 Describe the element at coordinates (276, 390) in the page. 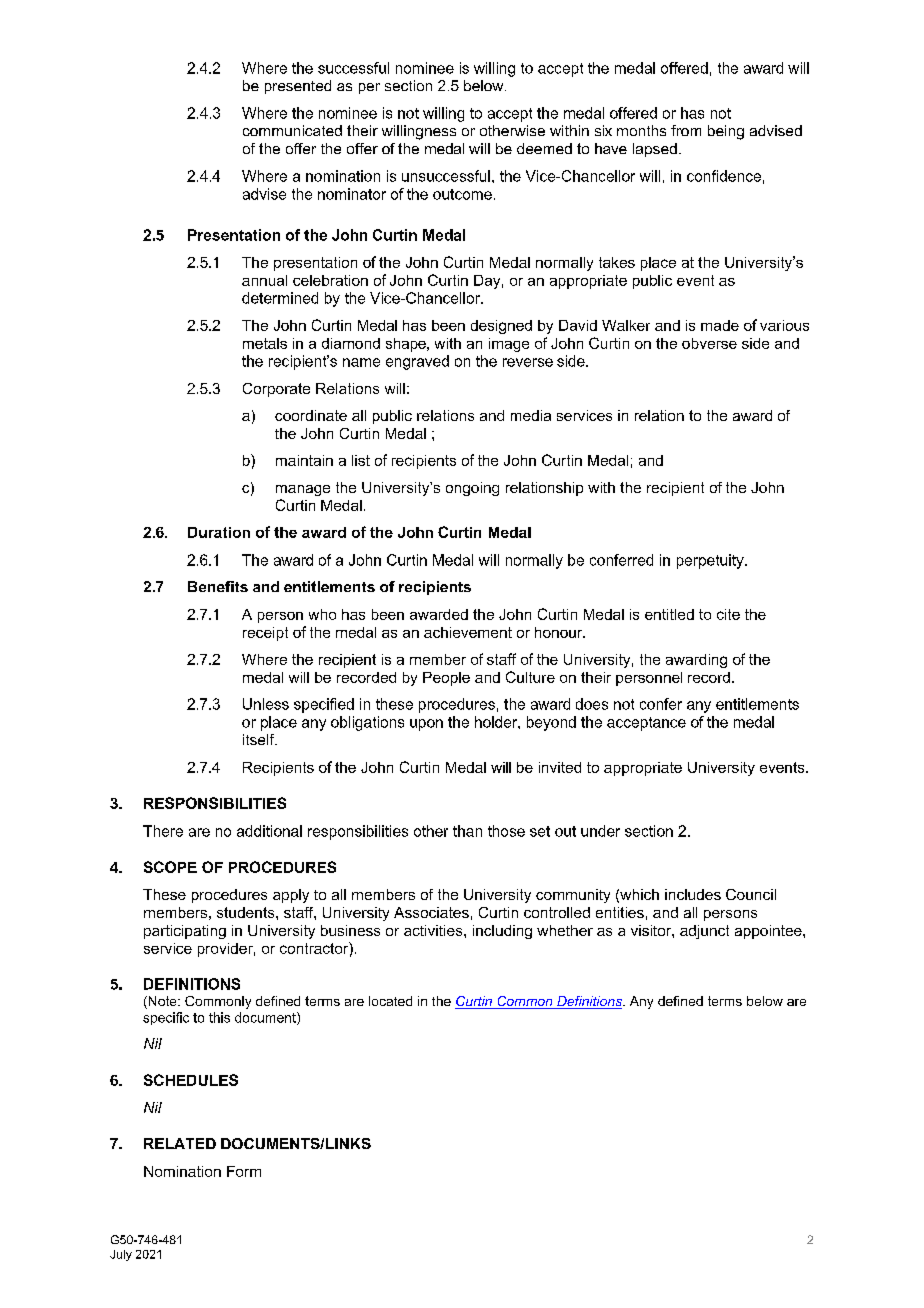

I see `Corporate` at that location.
